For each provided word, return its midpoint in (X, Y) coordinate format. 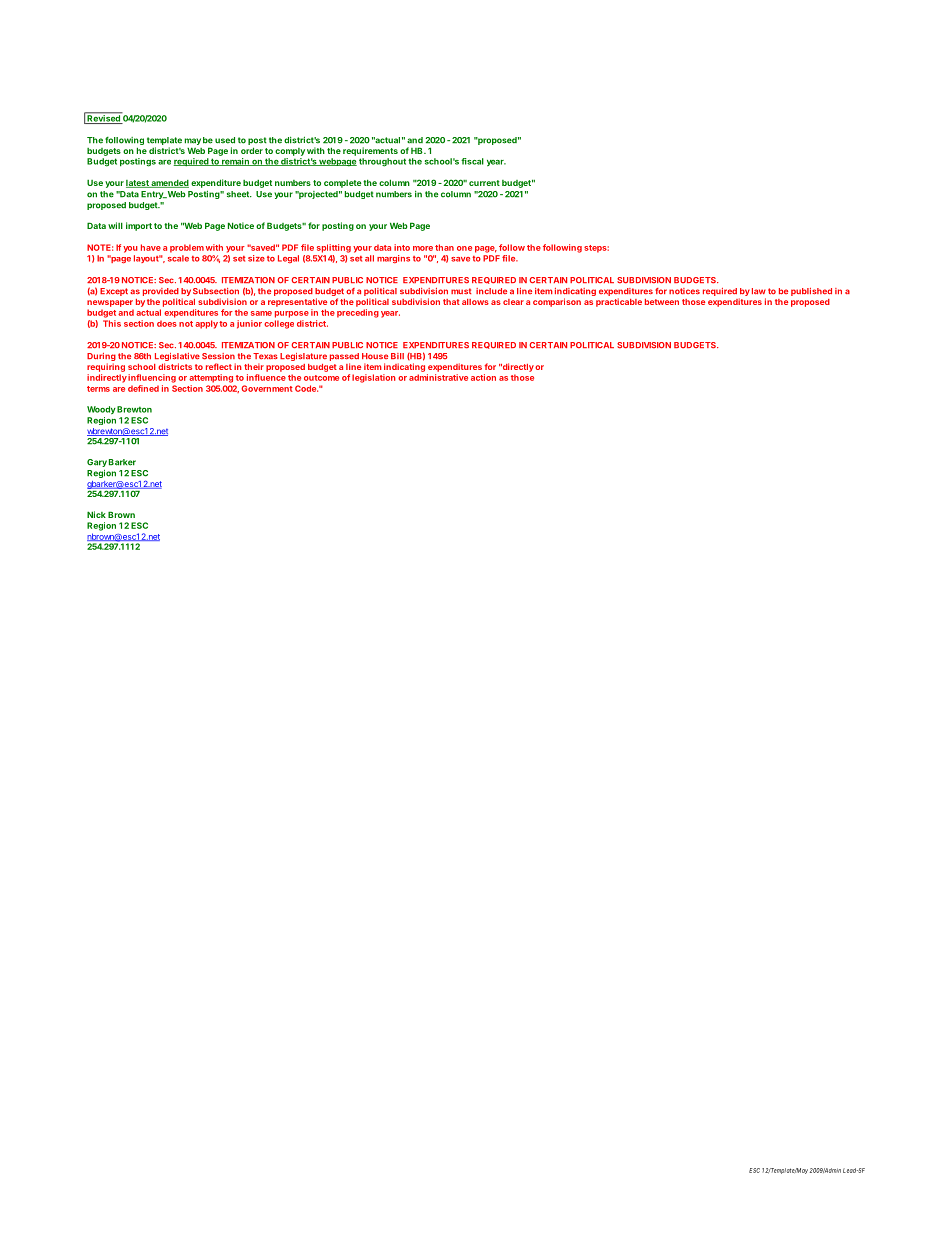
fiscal (472, 161)
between (662, 302)
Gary (97, 463)
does (167, 323)
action (483, 377)
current (484, 183)
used (225, 140)
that (451, 302)
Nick (96, 514)
